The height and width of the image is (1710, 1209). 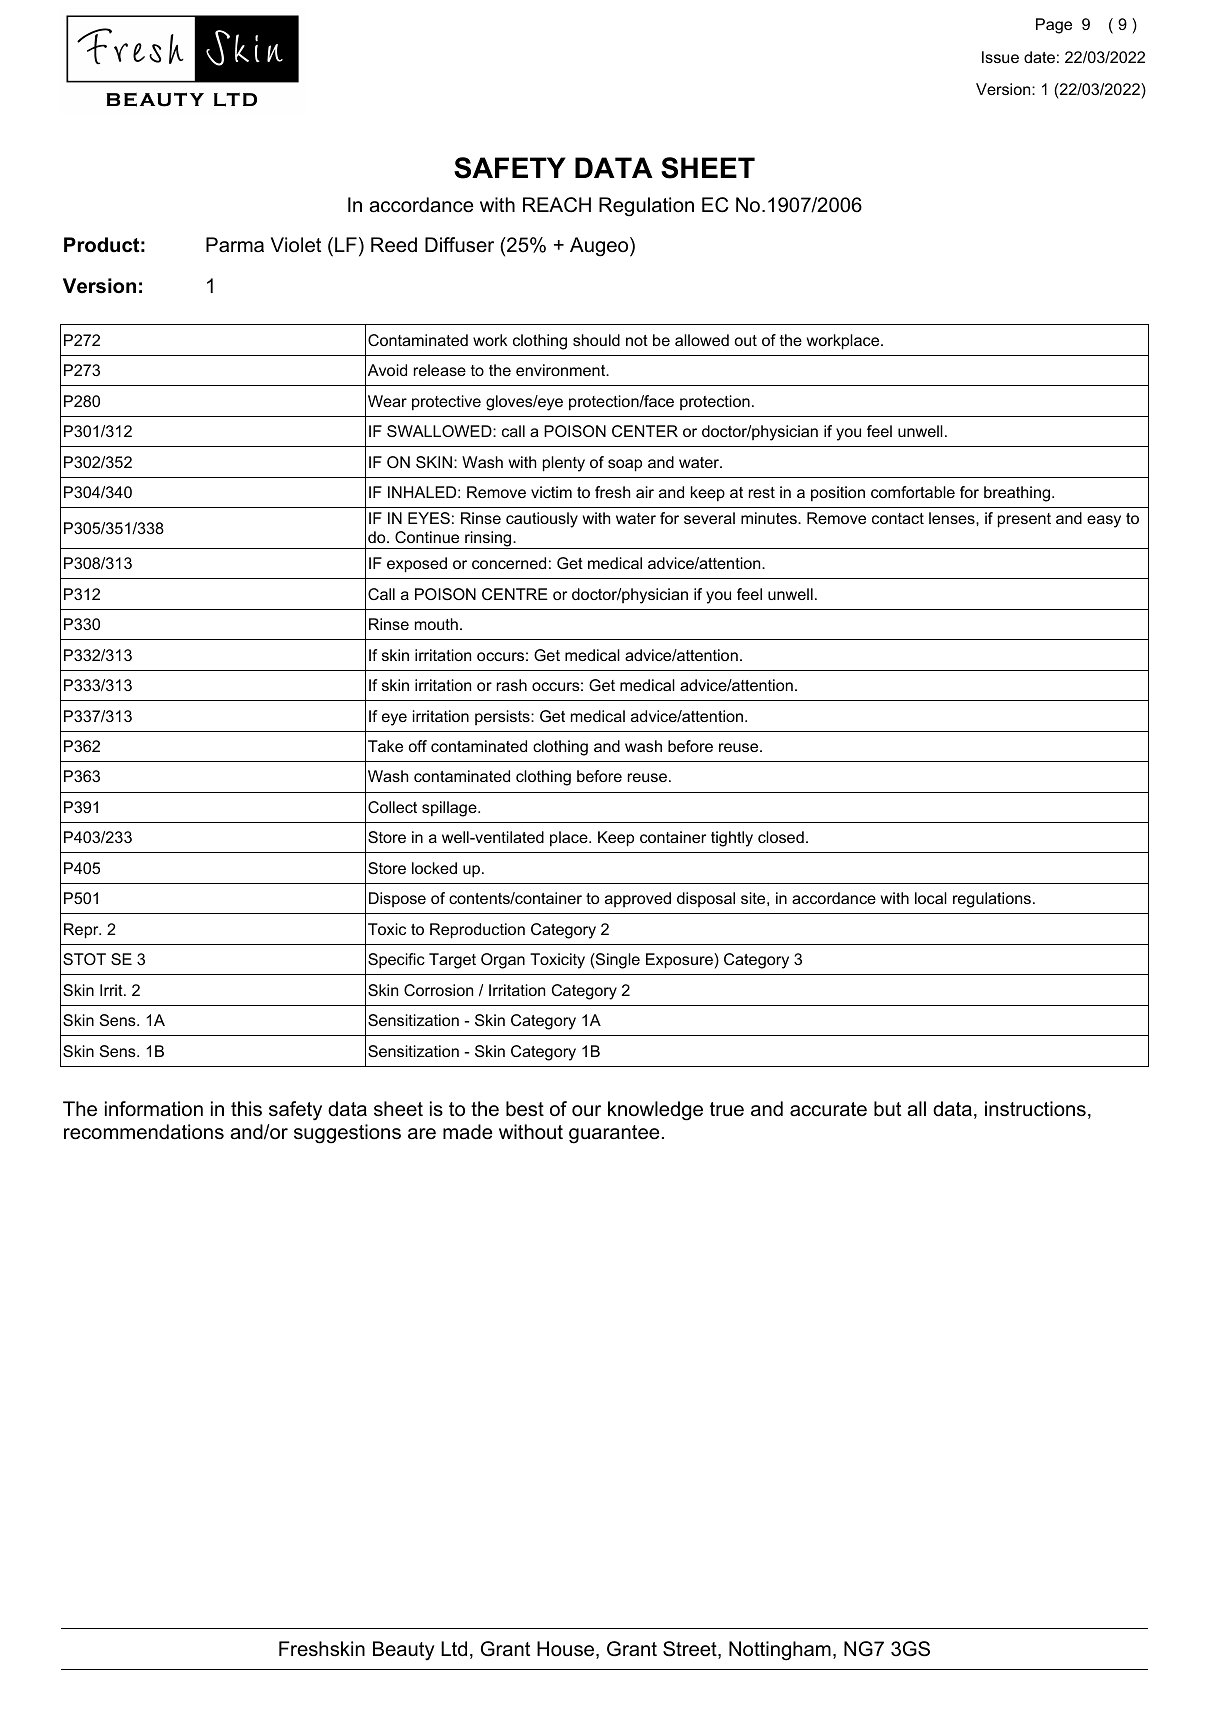 What do you see at coordinates (235, 245) in the image?
I see `Parma` at bounding box center [235, 245].
